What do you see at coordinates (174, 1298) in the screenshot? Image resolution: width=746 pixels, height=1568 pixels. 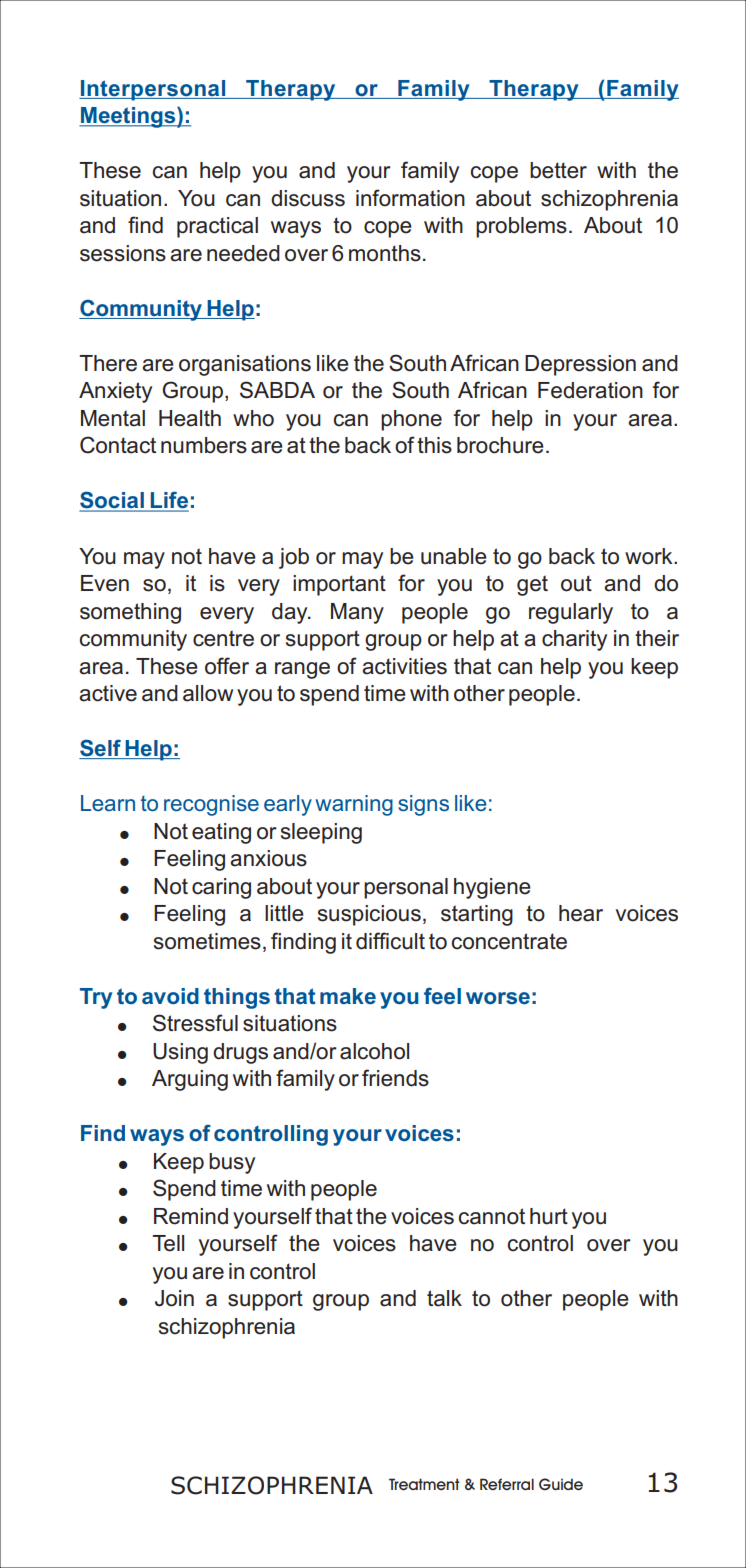 I see `Join` at bounding box center [174, 1298].
